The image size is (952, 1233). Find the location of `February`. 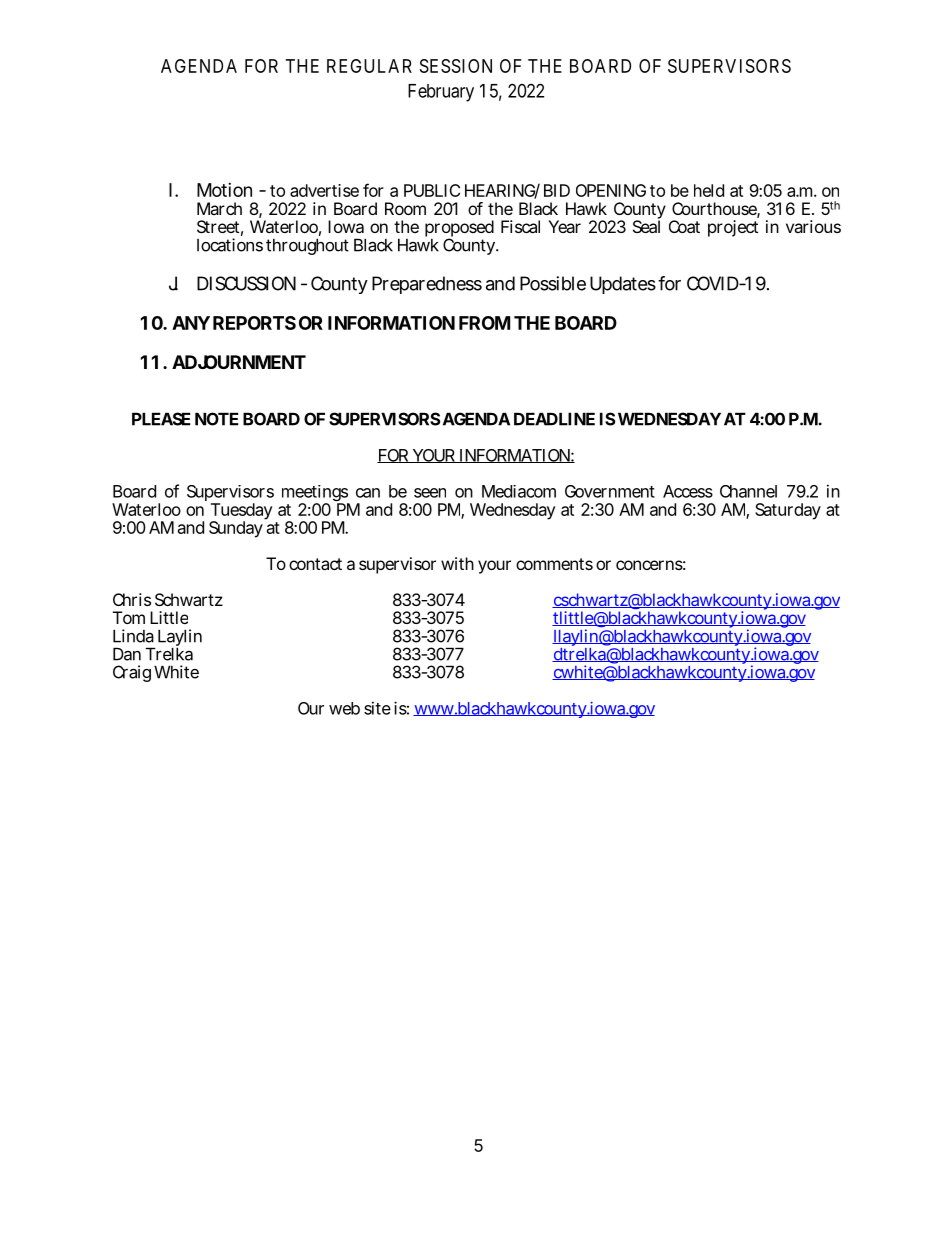

February is located at coordinates (441, 93).
